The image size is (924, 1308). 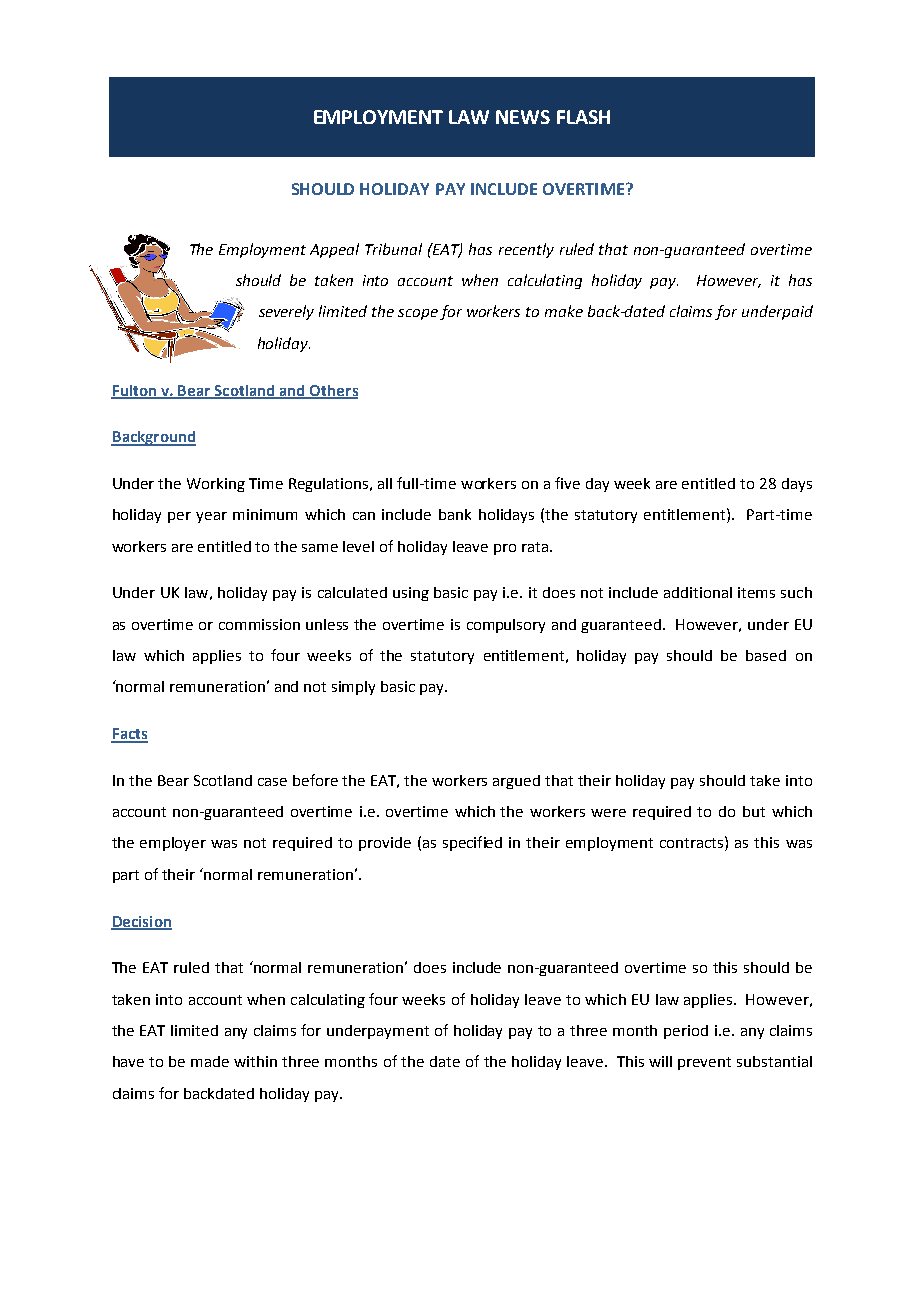 What do you see at coordinates (173, 844) in the screenshot?
I see `employer` at bounding box center [173, 844].
